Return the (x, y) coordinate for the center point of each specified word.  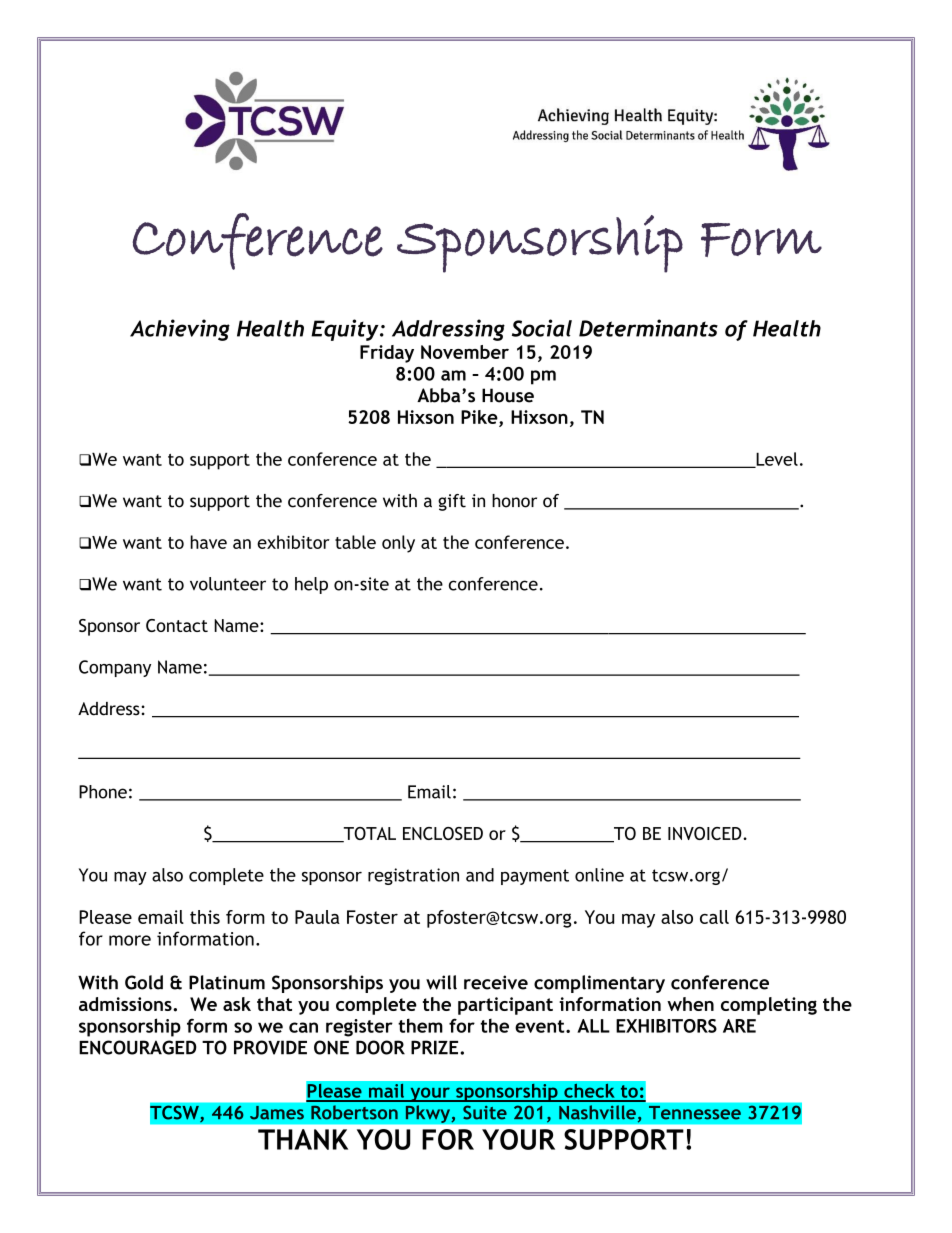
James (277, 1113)
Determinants (648, 328)
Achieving (180, 330)
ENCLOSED (443, 833)
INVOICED (706, 833)
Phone (103, 792)
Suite (485, 1112)
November (465, 352)
